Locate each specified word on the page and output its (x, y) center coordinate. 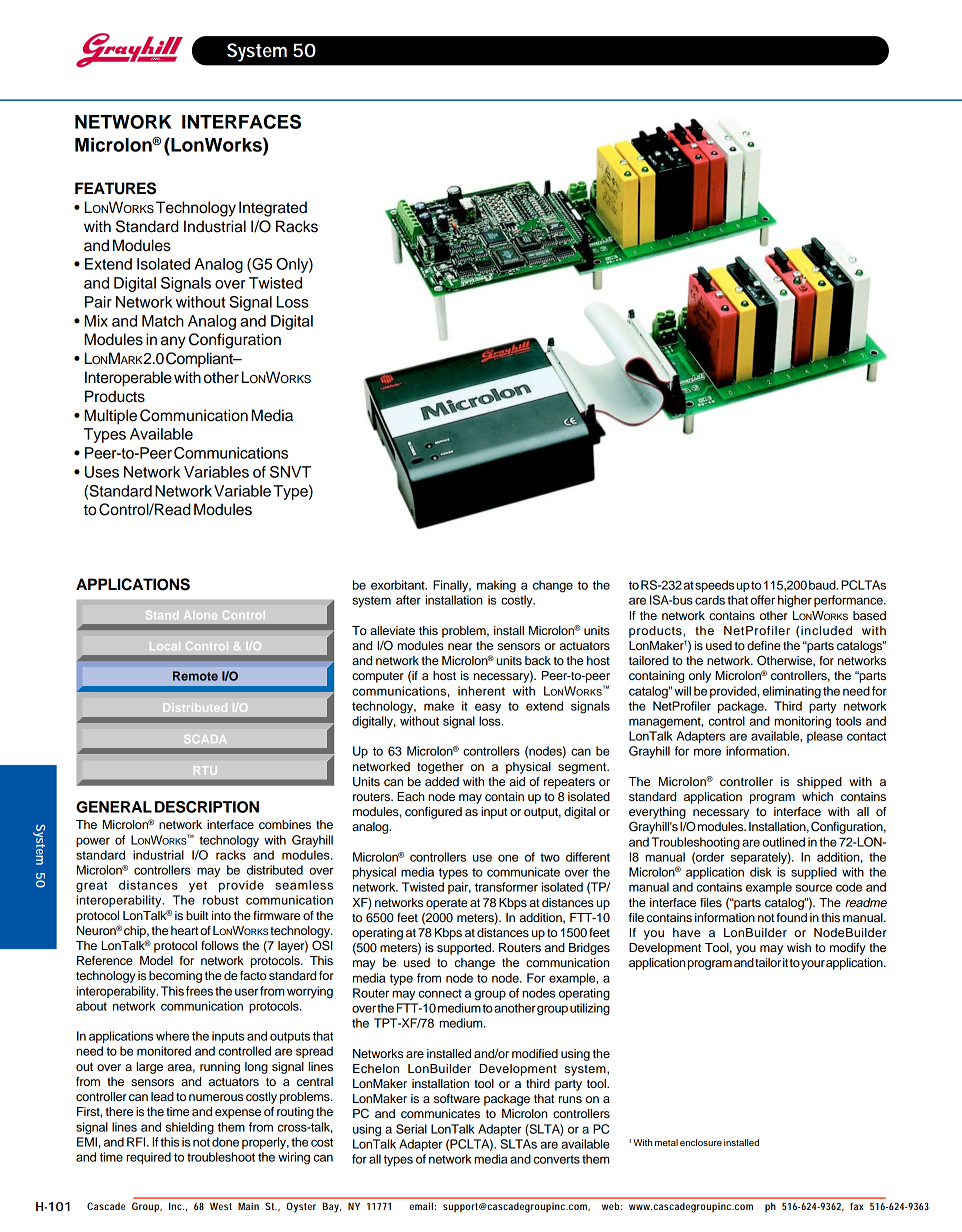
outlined (783, 842)
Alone (200, 615)
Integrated (273, 209)
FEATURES (115, 188)
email (421, 1206)
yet (198, 886)
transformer (506, 887)
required (148, 1158)
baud (823, 585)
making (496, 586)
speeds (714, 586)
